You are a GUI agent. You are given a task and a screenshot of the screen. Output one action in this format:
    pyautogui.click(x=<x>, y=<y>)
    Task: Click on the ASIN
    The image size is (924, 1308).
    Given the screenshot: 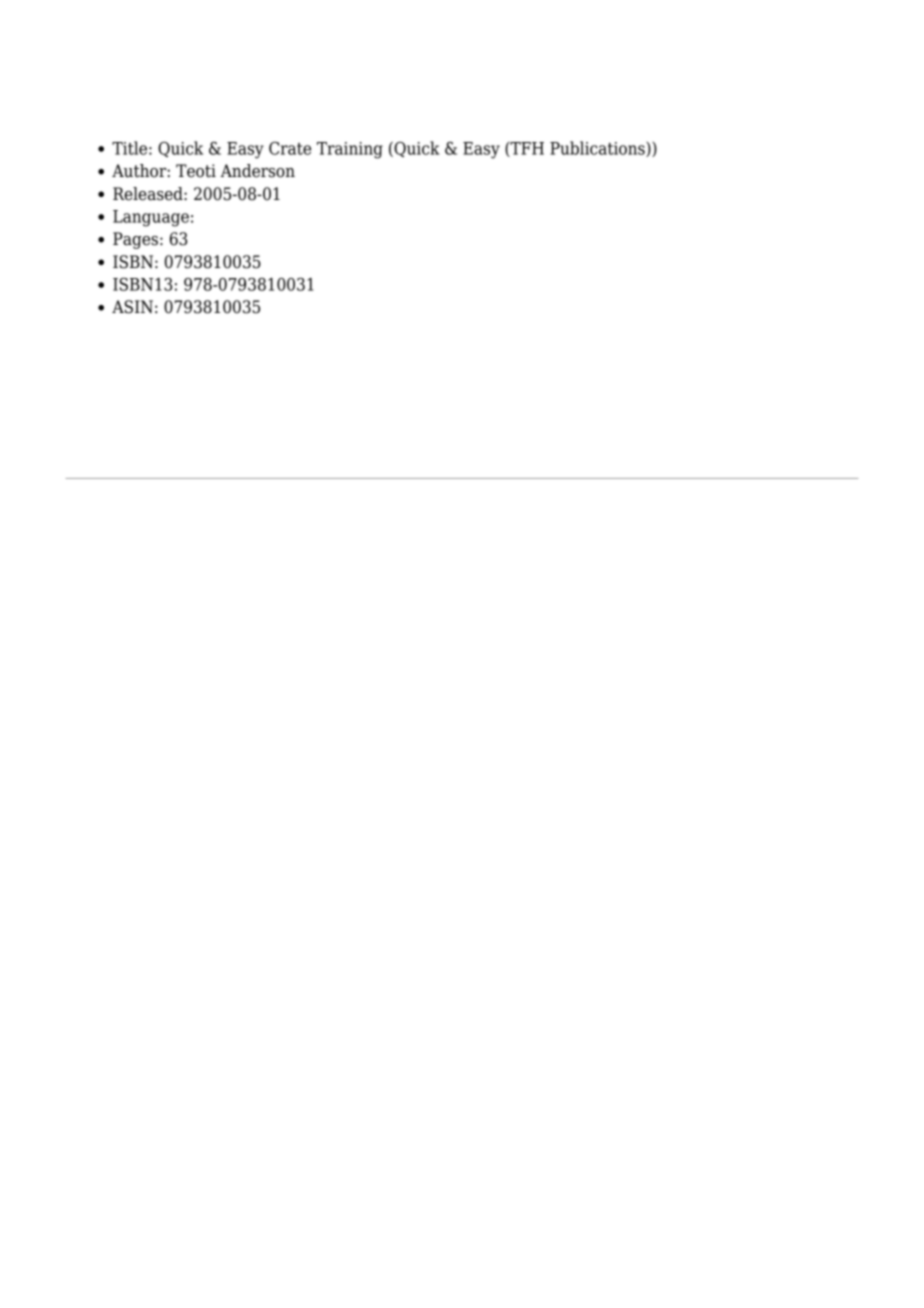 What is the action you would take?
    pyautogui.click(x=132, y=307)
